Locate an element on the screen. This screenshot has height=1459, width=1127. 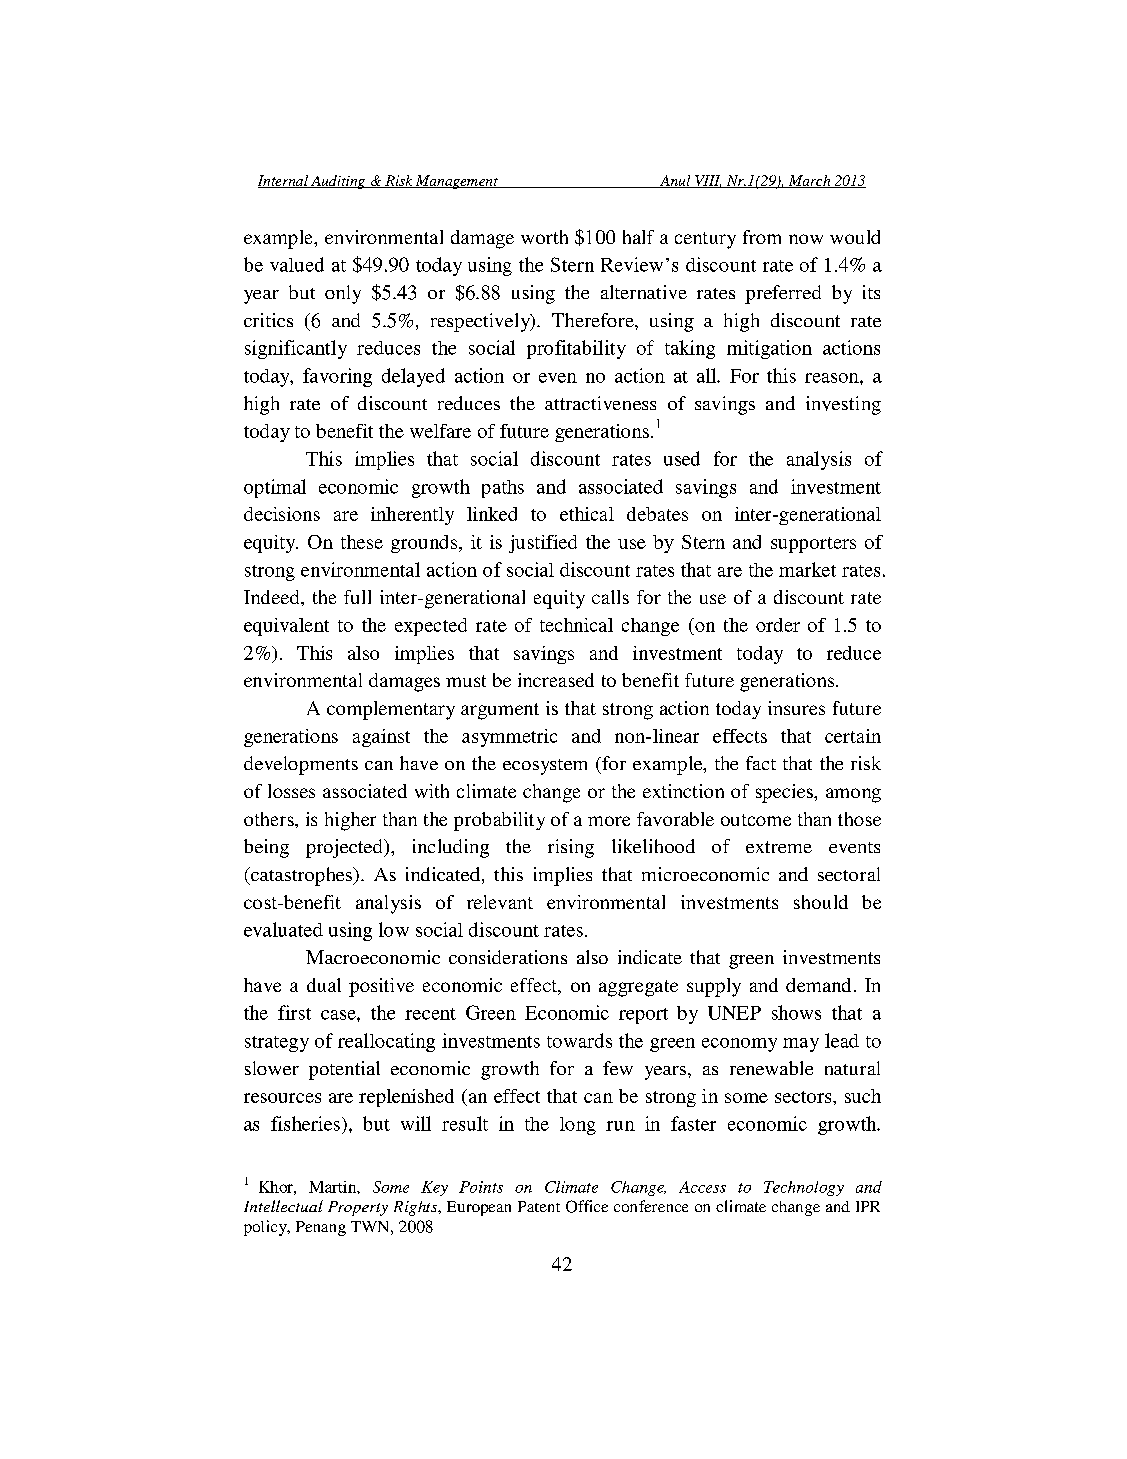
increased is located at coordinates (556, 680).
